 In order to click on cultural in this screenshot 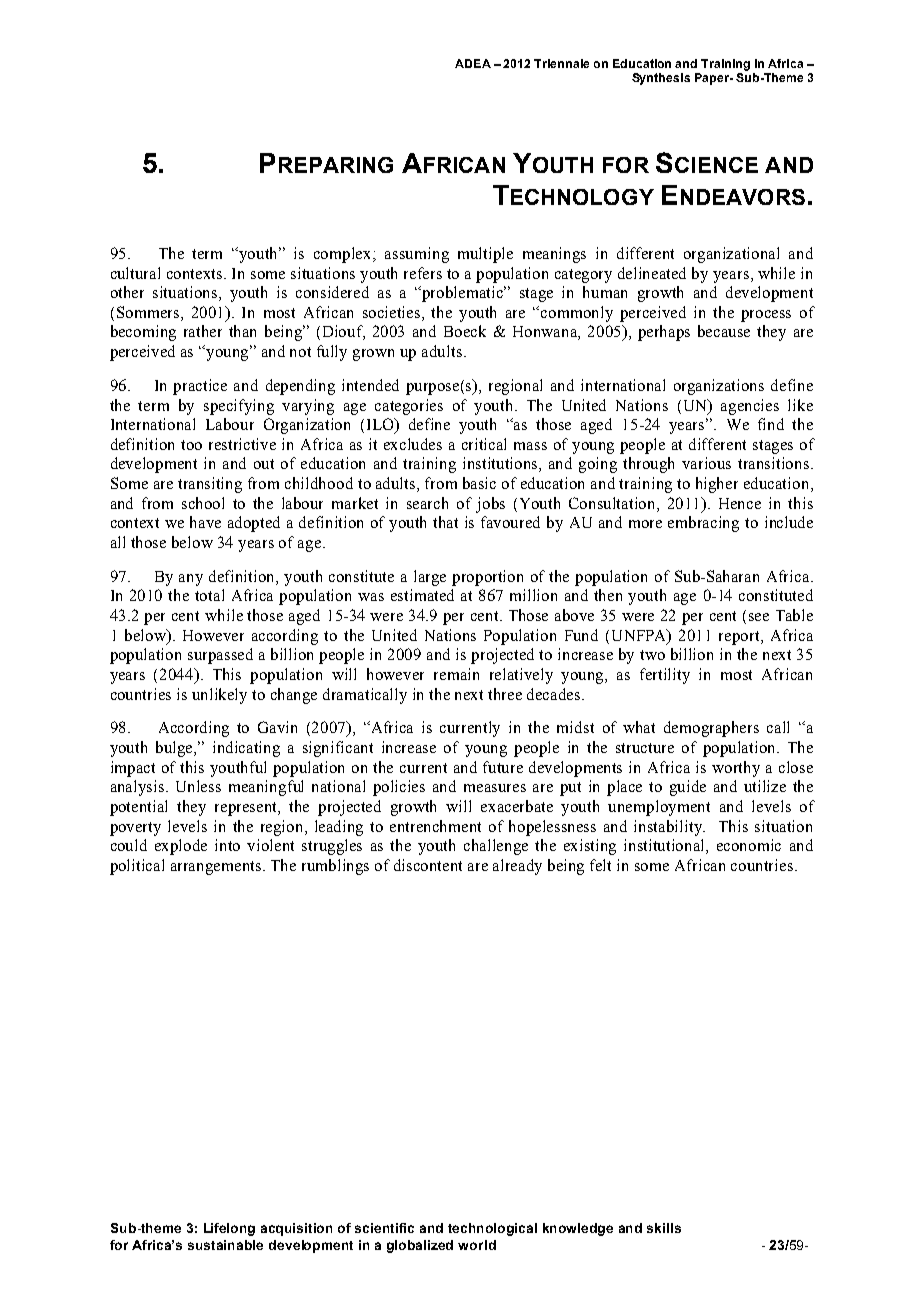, I will do `click(135, 273)`.
